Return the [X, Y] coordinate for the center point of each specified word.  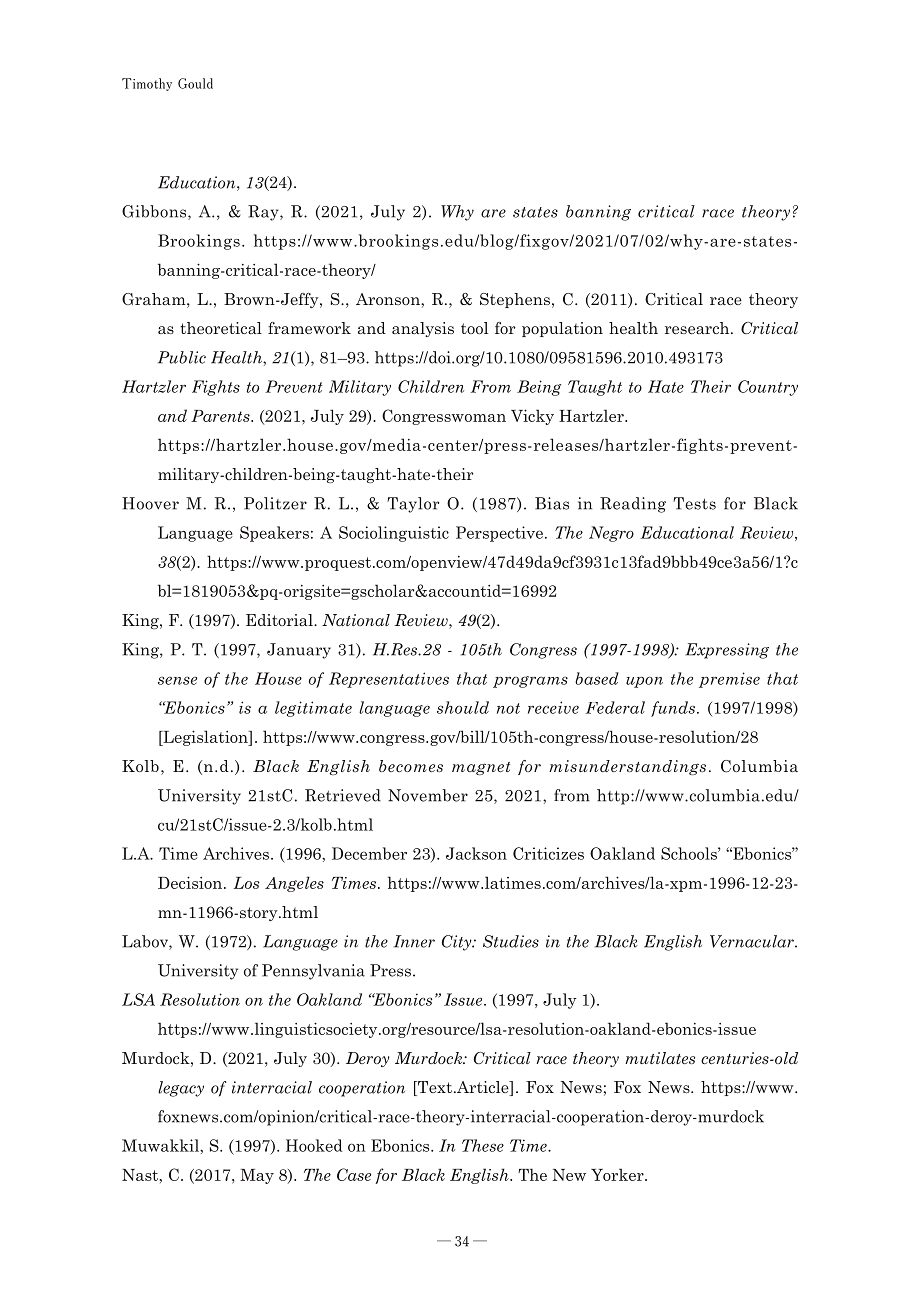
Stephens [515, 300]
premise [729, 680]
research [698, 328]
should [463, 707]
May [257, 1176]
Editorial [280, 620]
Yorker [618, 1174]
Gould [195, 83]
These [483, 1145]
